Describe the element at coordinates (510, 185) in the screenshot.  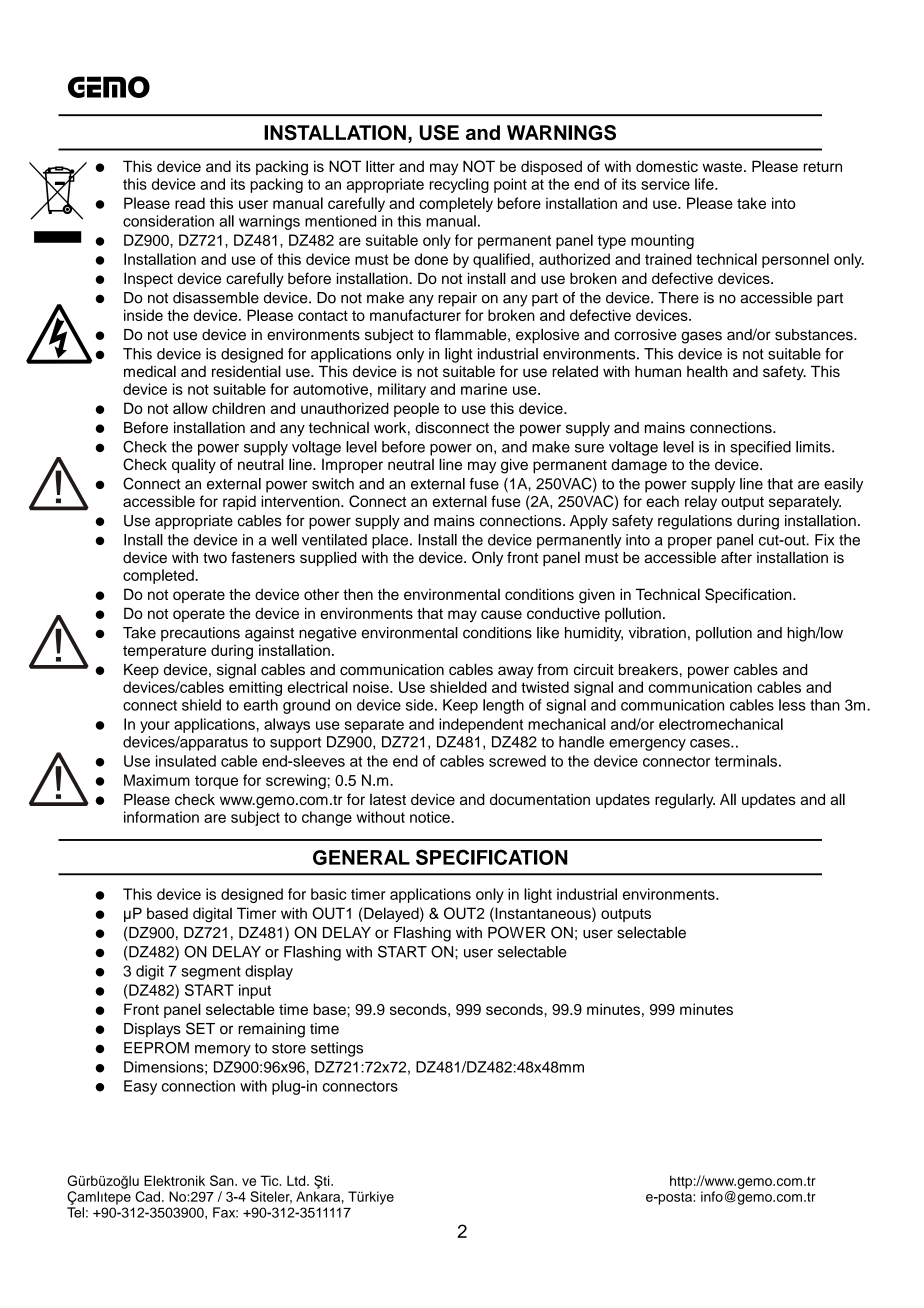
I see `point` at that location.
